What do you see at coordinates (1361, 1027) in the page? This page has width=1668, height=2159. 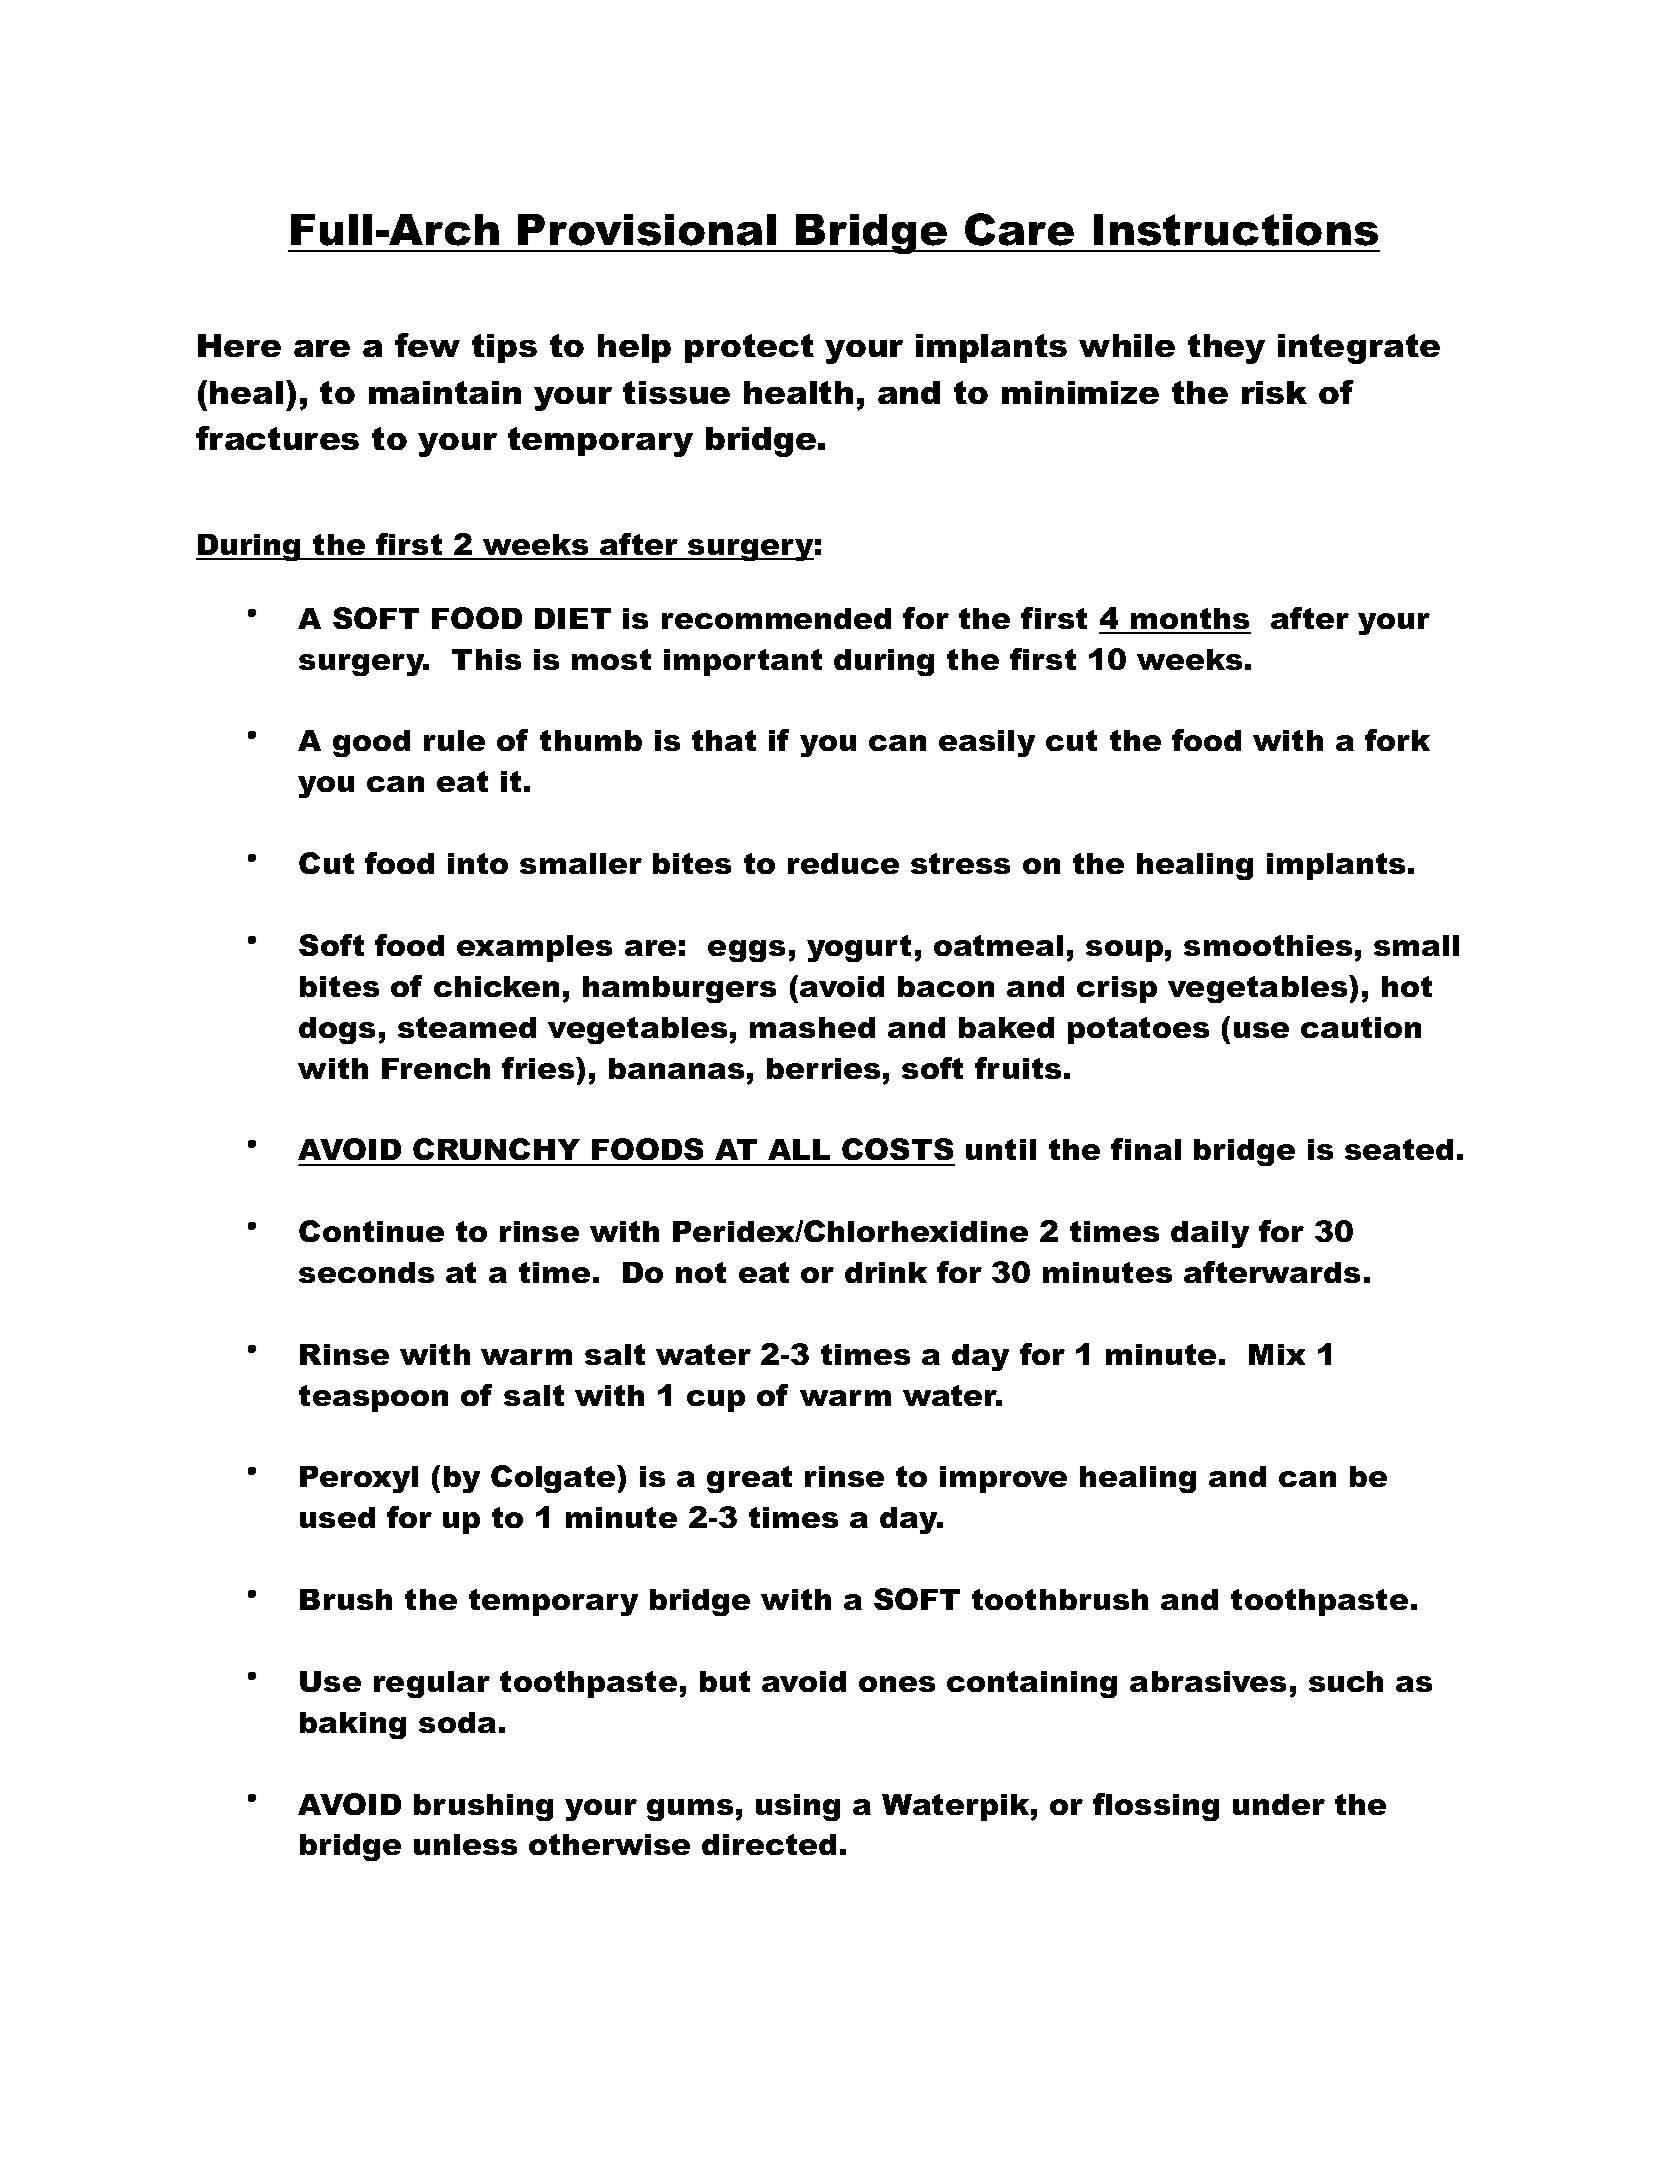 I see `caution` at bounding box center [1361, 1027].
